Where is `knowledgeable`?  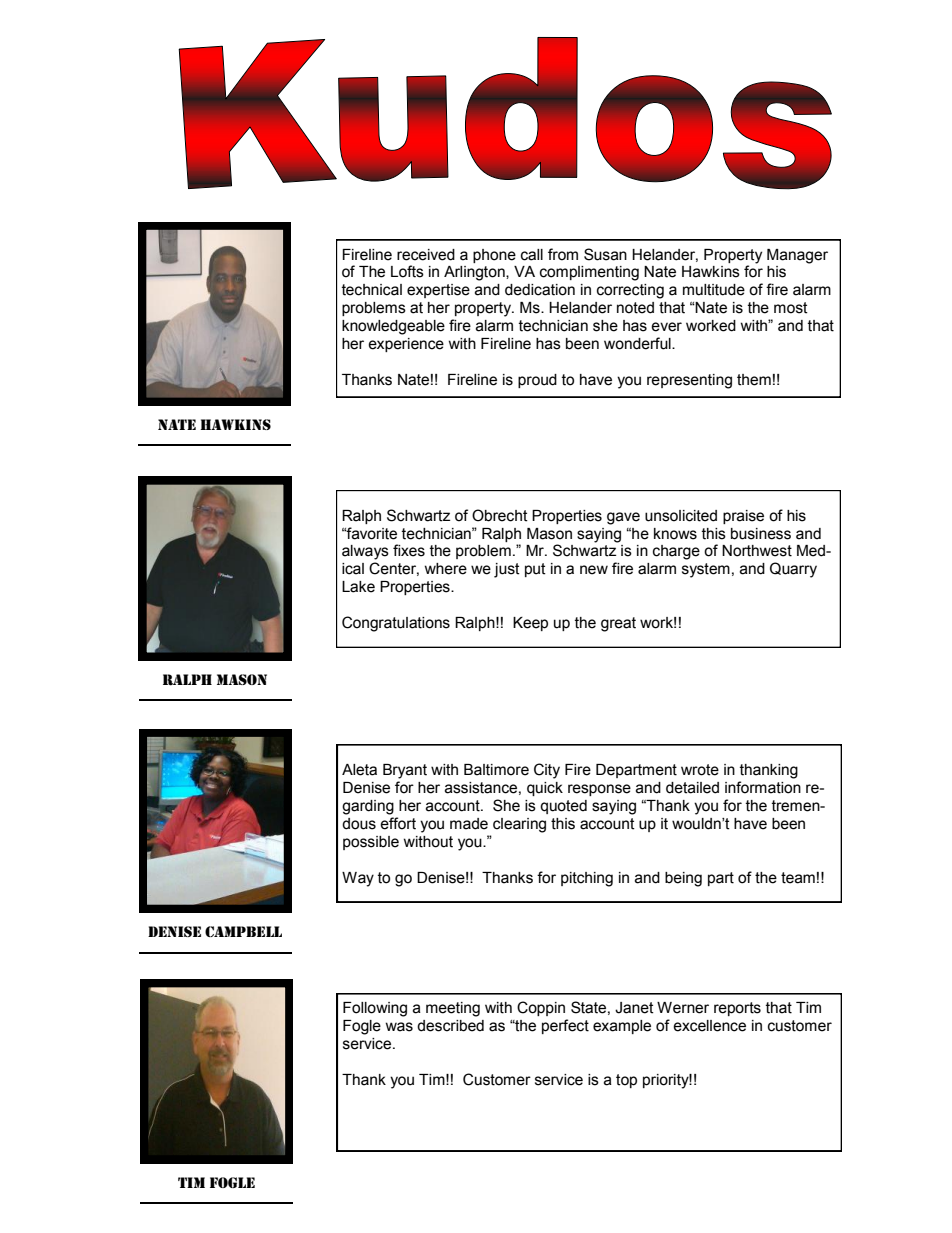 knowledgeable is located at coordinates (393, 327).
